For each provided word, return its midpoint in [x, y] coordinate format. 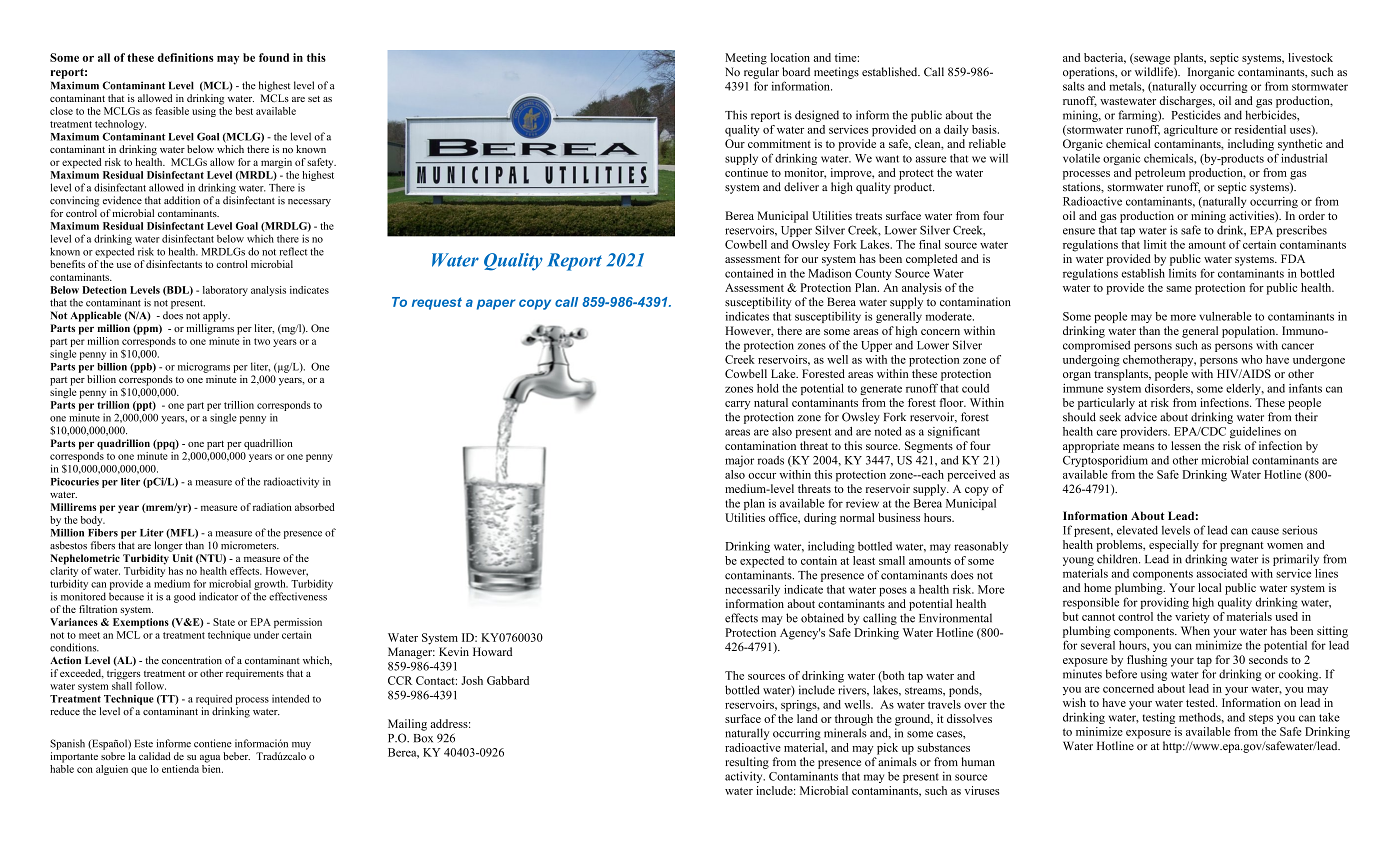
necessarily [752, 590]
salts [1074, 86]
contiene [213, 743]
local [1209, 587]
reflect [293, 251]
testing [1159, 718]
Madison [829, 273]
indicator [218, 596]
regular [761, 73]
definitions [185, 57]
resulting [747, 763]
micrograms [204, 367]
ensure [1079, 231]
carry [737, 405]
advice [1141, 417]
